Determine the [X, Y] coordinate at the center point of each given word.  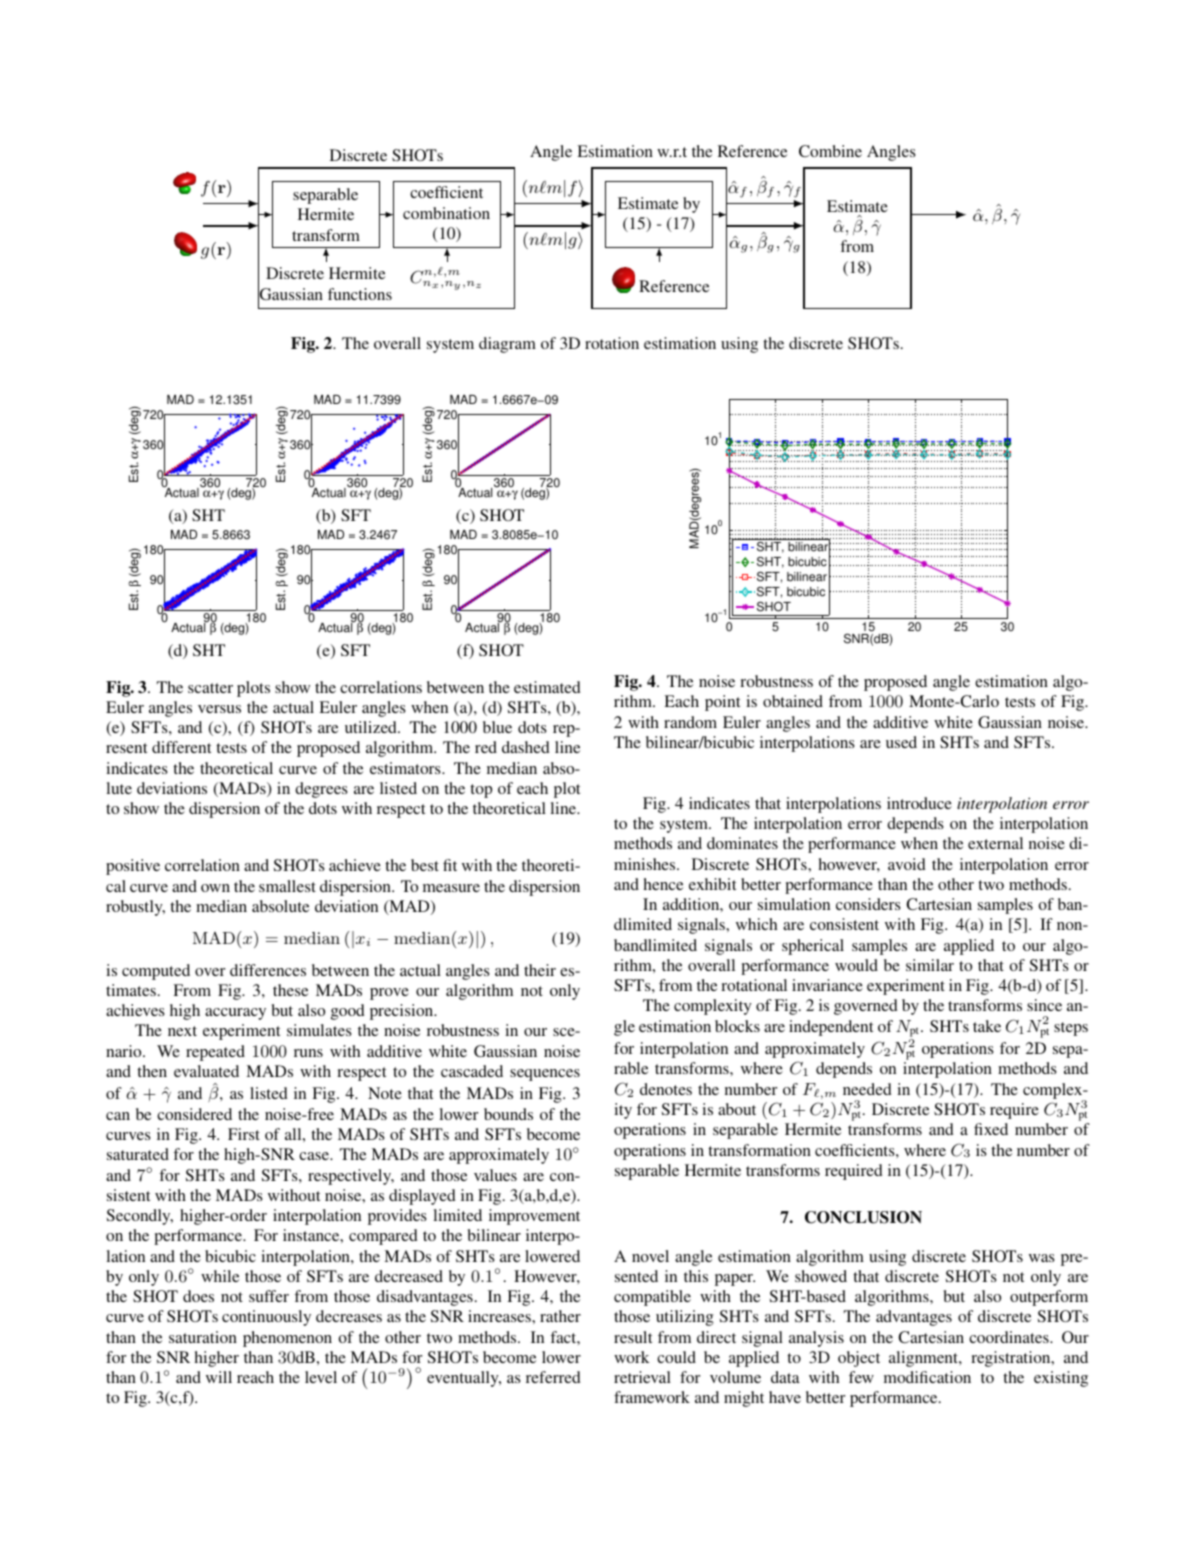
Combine [830, 151]
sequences [545, 1075]
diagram [507, 345]
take [987, 1026]
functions [360, 294]
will [219, 1377]
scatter [210, 688]
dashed [526, 747]
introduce [919, 803]
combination [446, 213]
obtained [793, 701]
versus [219, 709]
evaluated [206, 1071]
